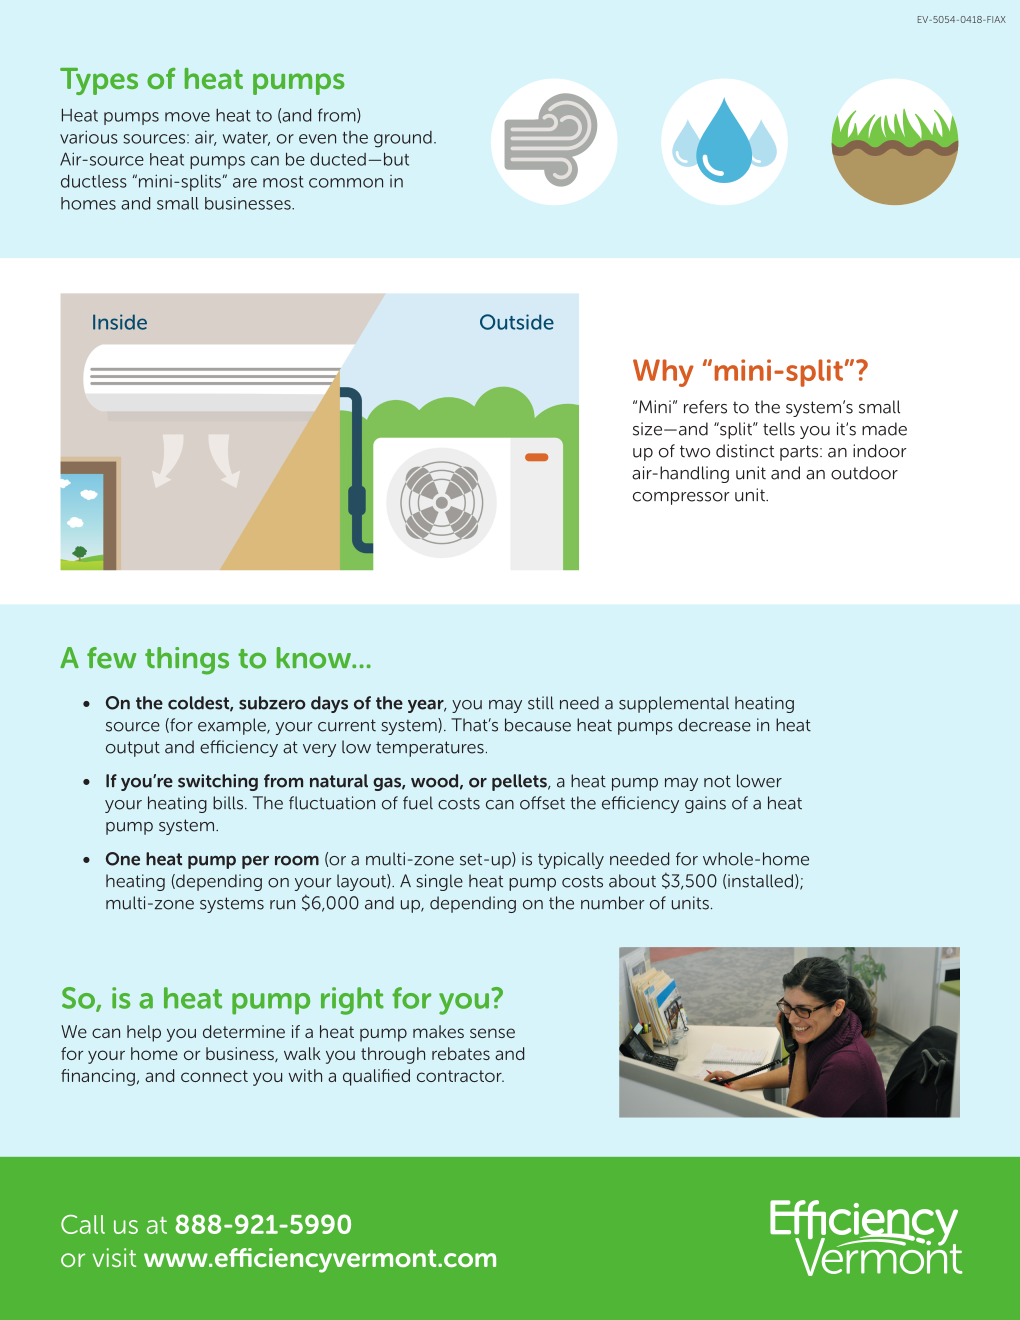 The image size is (1020, 1320). What do you see at coordinates (800, 453) in the document?
I see `parts` at bounding box center [800, 453].
